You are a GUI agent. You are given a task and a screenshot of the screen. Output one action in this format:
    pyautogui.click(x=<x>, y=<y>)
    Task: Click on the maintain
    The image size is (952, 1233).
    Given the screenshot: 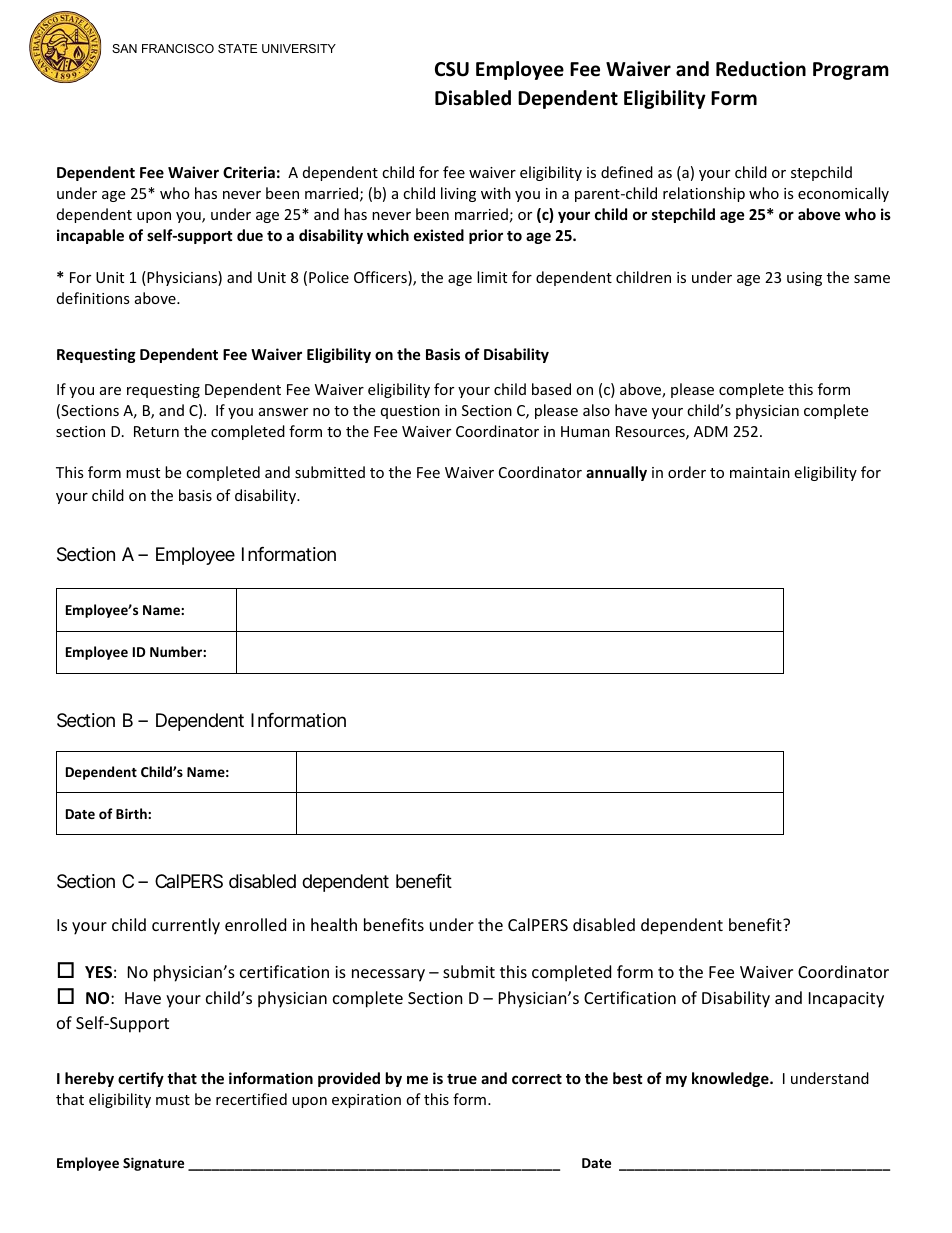 What is the action you would take?
    pyautogui.click(x=760, y=472)
